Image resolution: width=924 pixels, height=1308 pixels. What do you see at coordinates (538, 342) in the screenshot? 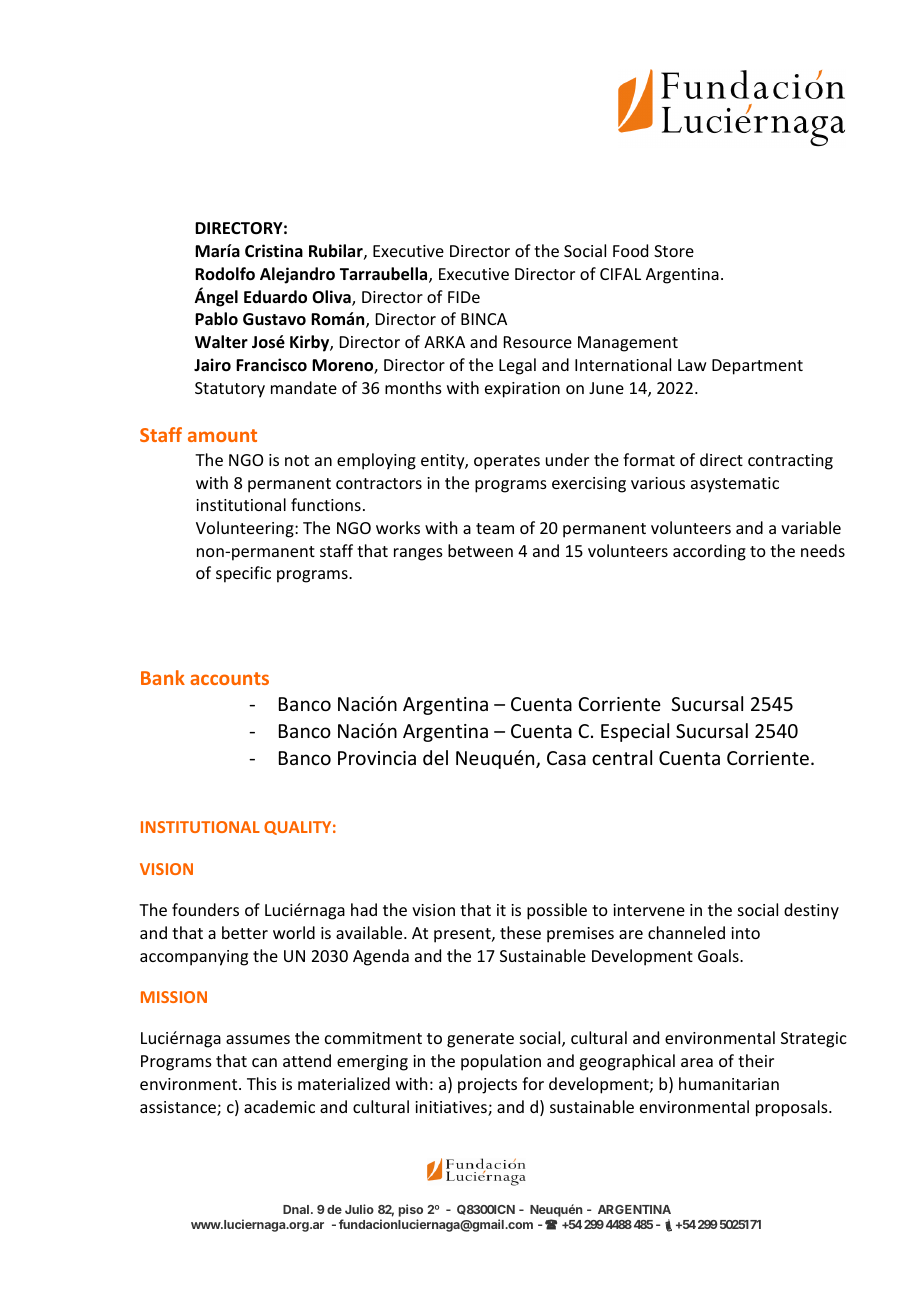
I see `Resource` at bounding box center [538, 342].
